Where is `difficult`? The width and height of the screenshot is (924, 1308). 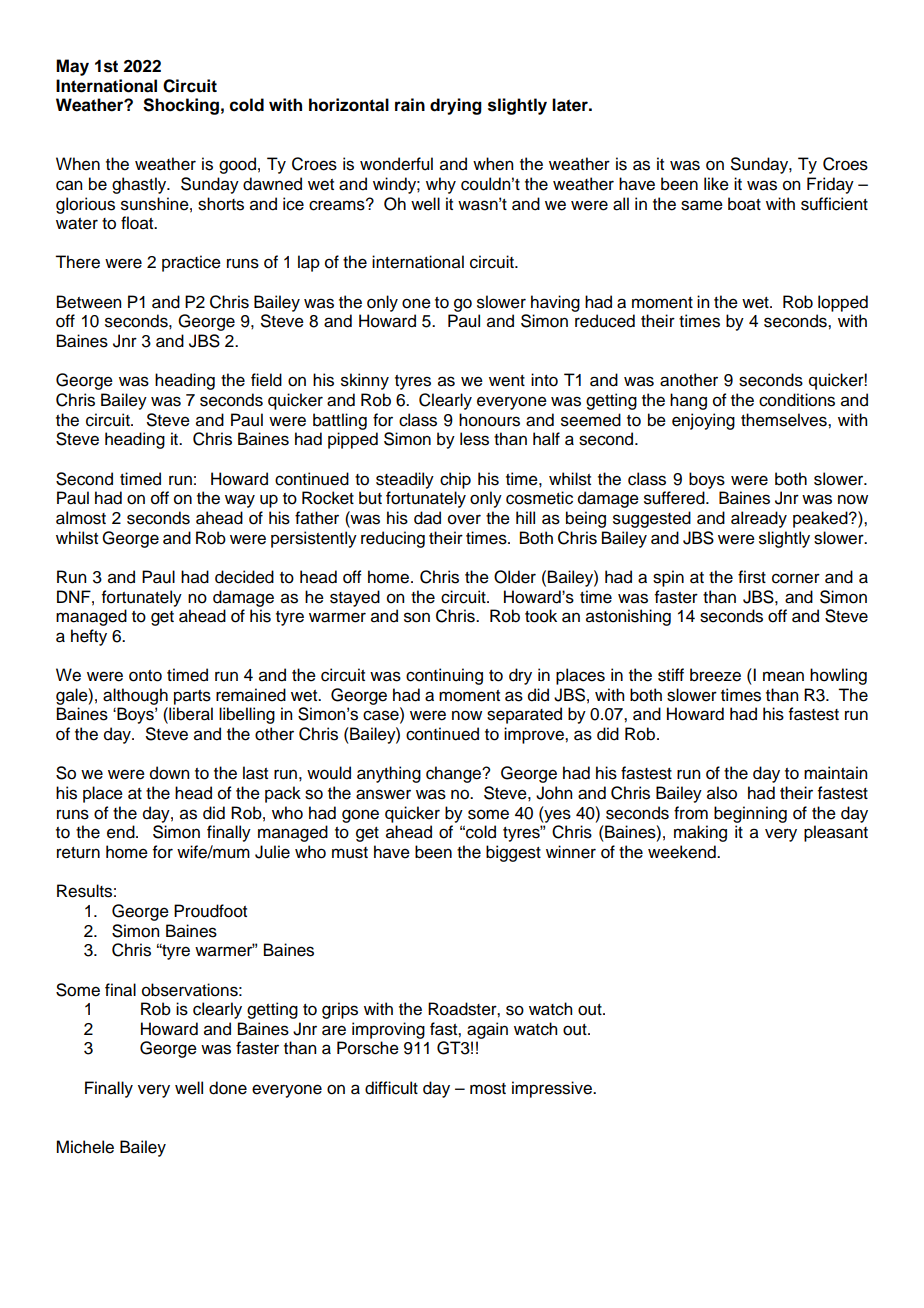 difficult is located at coordinates (391, 1088).
